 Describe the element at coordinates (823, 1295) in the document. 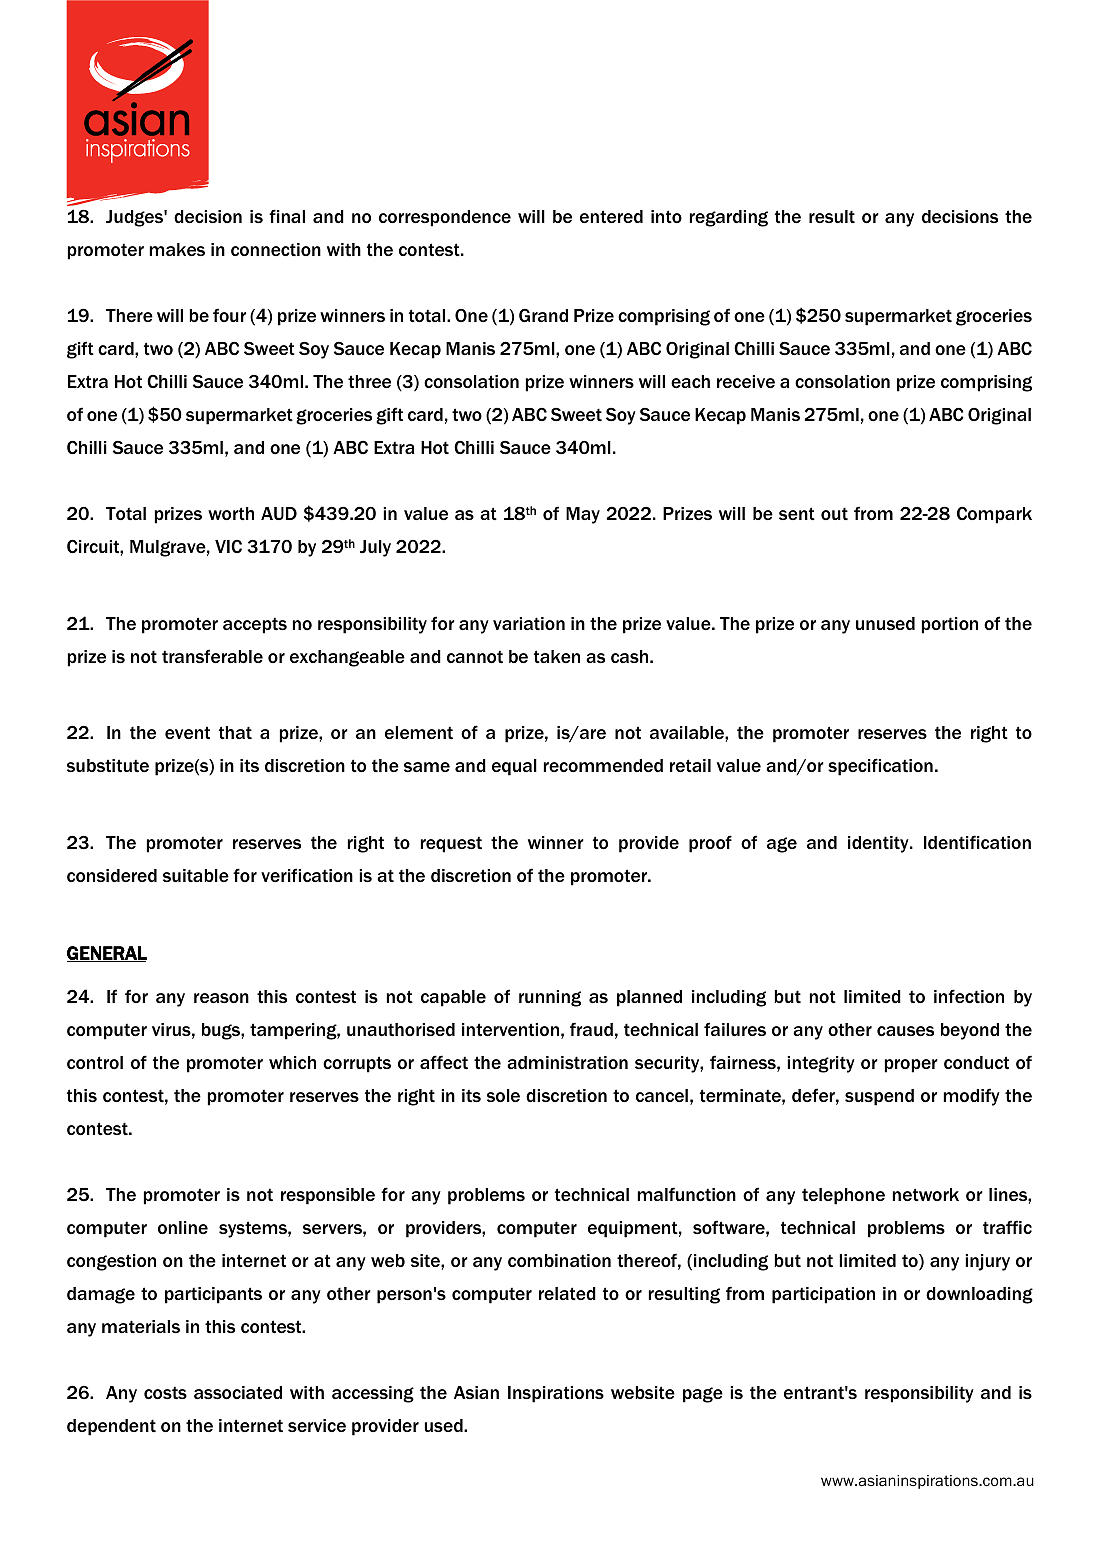

I see `participation` at that location.
